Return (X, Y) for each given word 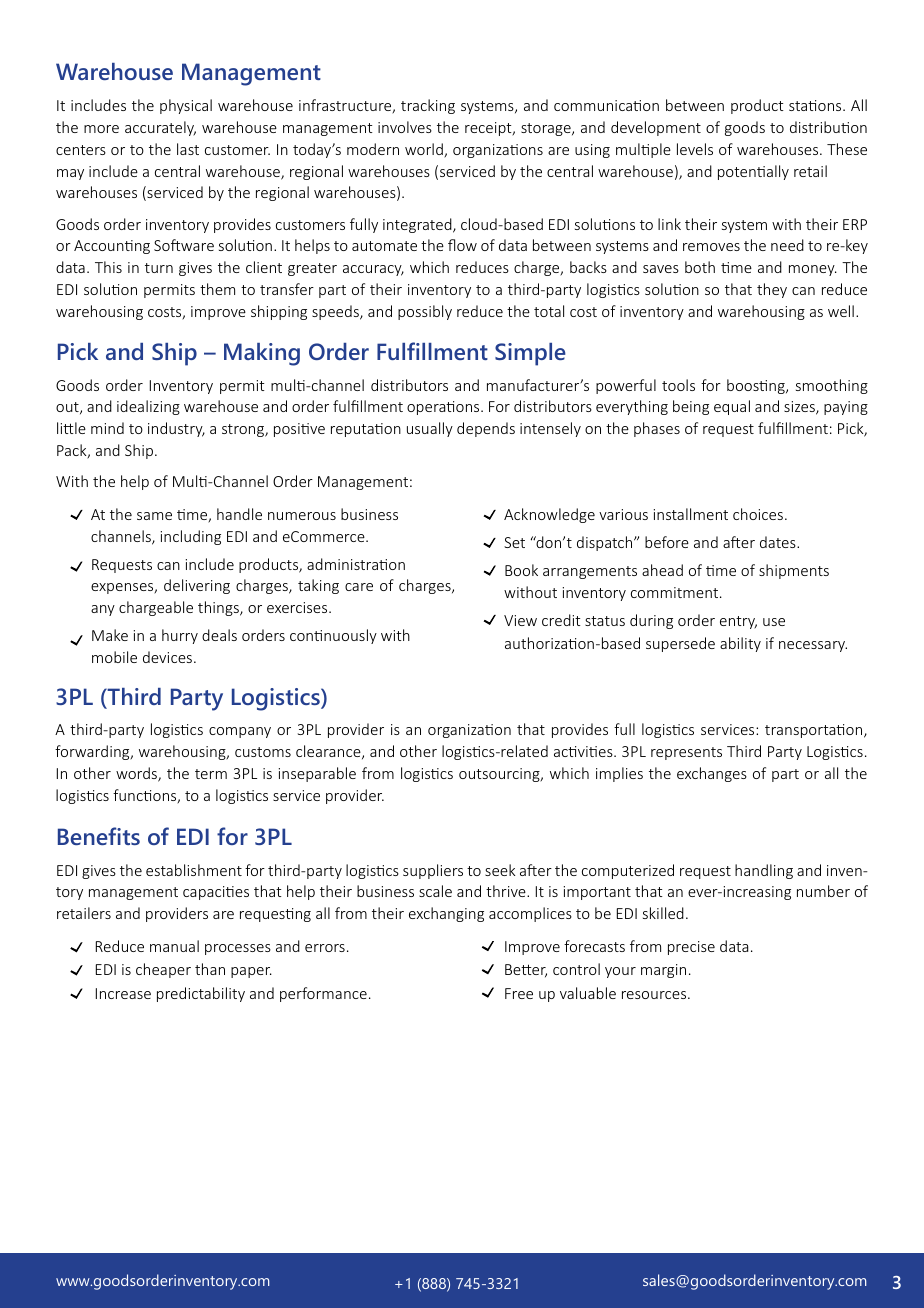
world (425, 150)
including (191, 537)
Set (514, 542)
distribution (828, 127)
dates (779, 542)
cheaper (163, 970)
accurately (160, 128)
